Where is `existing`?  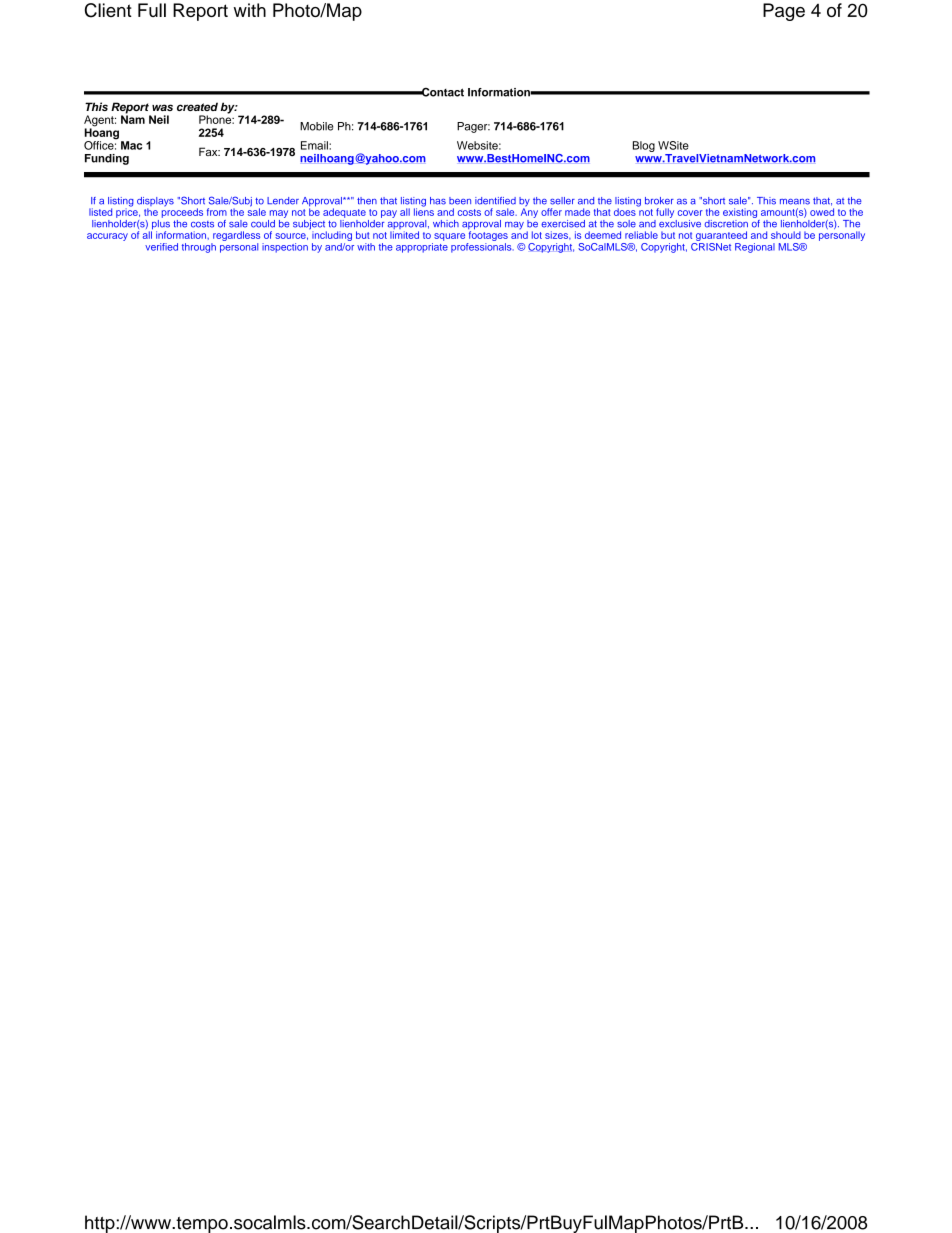 existing is located at coordinates (740, 213).
